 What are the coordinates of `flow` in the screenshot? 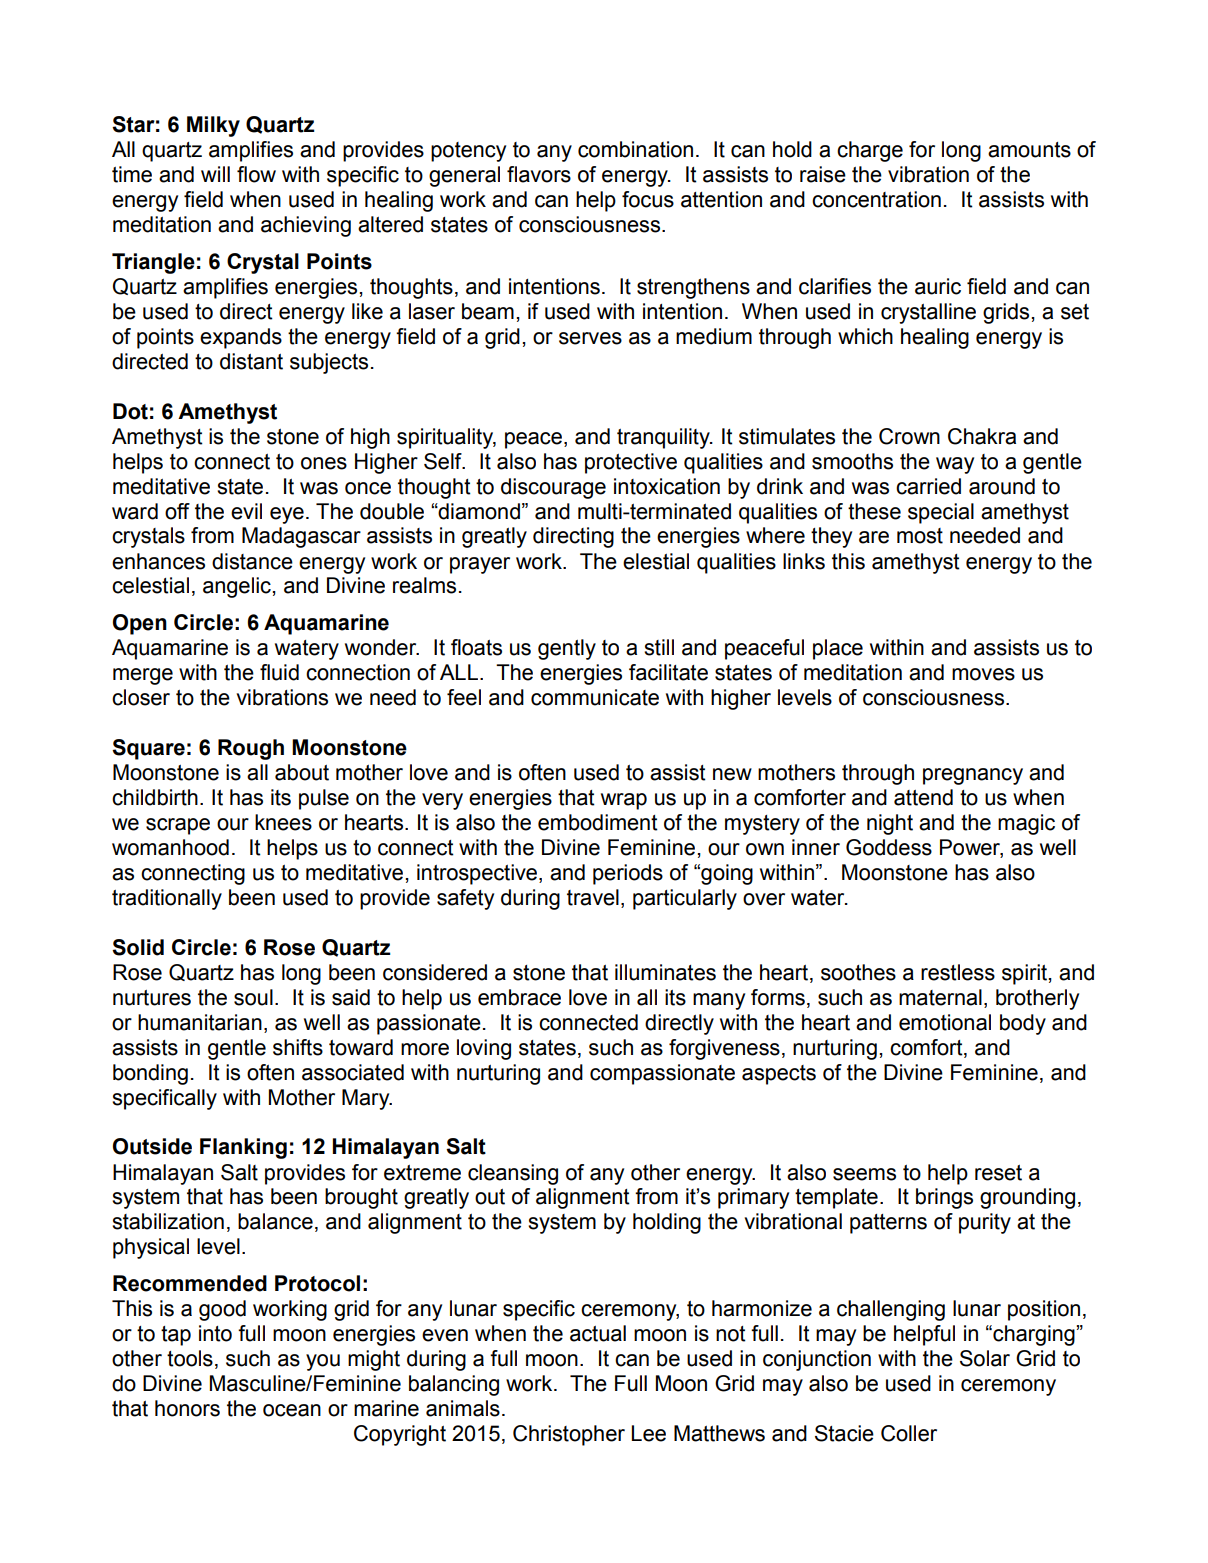 It's located at (256, 174).
